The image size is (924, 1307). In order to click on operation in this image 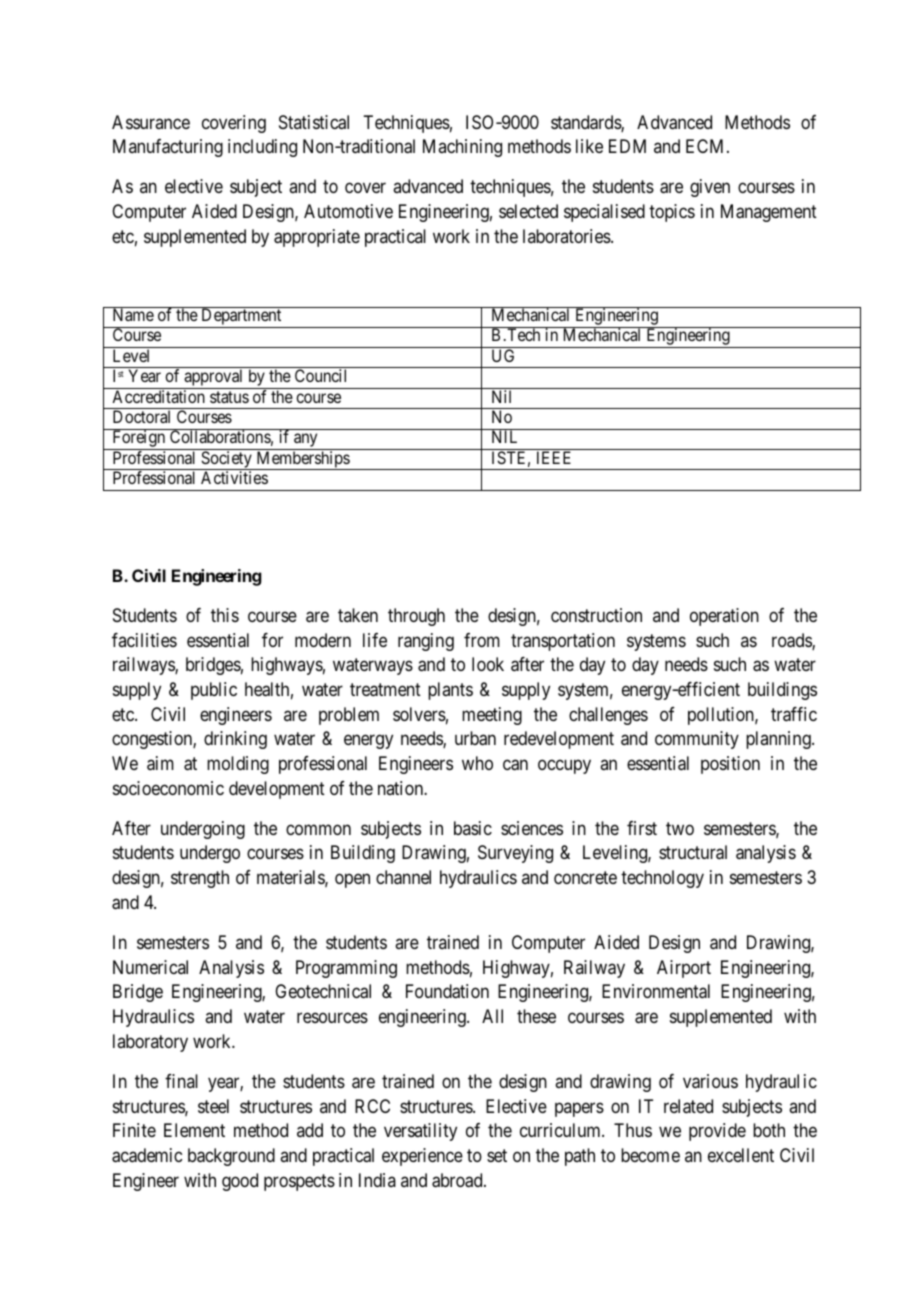, I will do `click(724, 617)`.
